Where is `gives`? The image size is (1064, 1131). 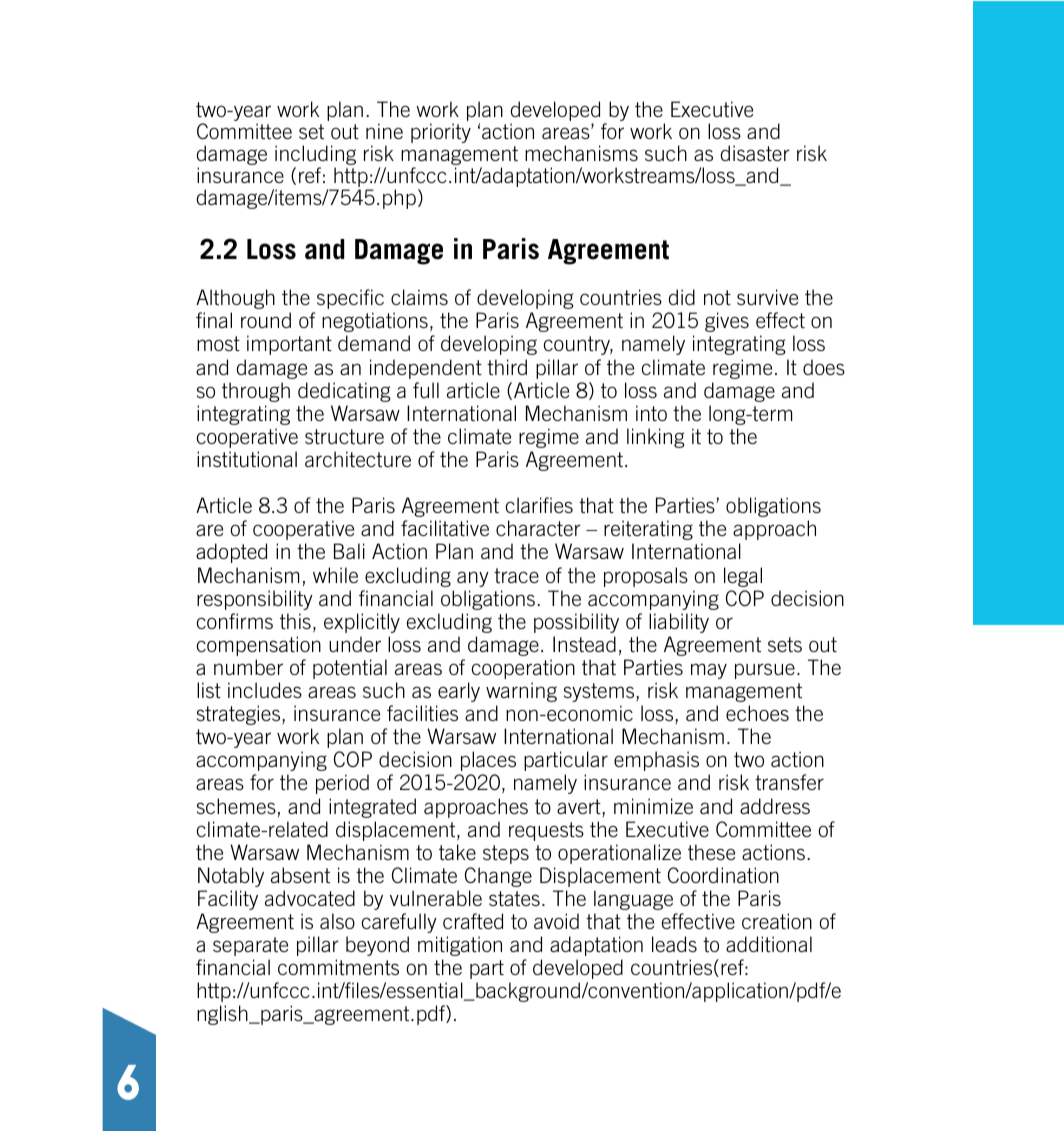
gives is located at coordinates (727, 322).
